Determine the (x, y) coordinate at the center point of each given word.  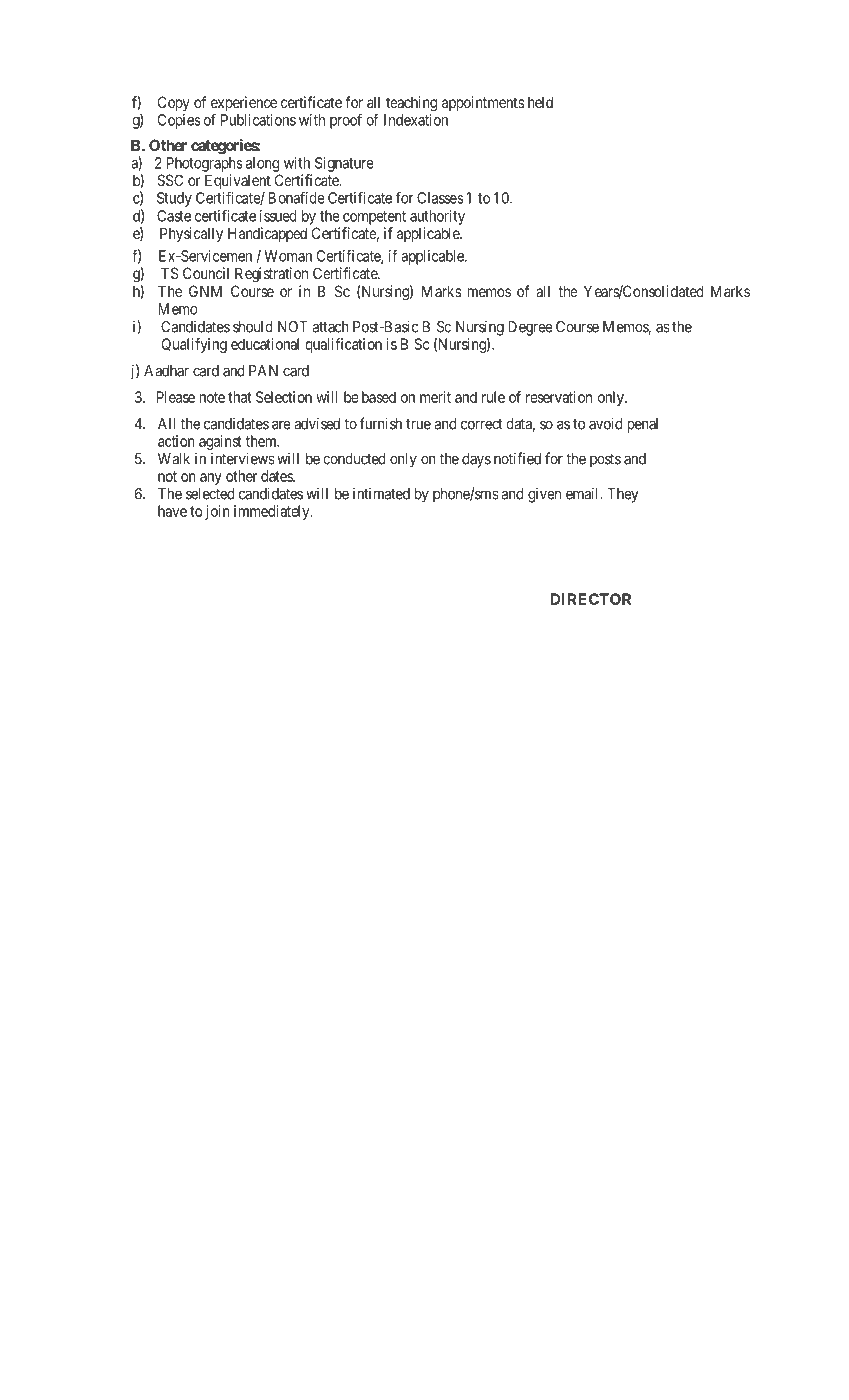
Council (206, 273)
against (220, 442)
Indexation (416, 120)
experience (244, 105)
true (418, 424)
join (217, 512)
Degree (530, 328)
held (540, 102)
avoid (605, 423)
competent (374, 218)
